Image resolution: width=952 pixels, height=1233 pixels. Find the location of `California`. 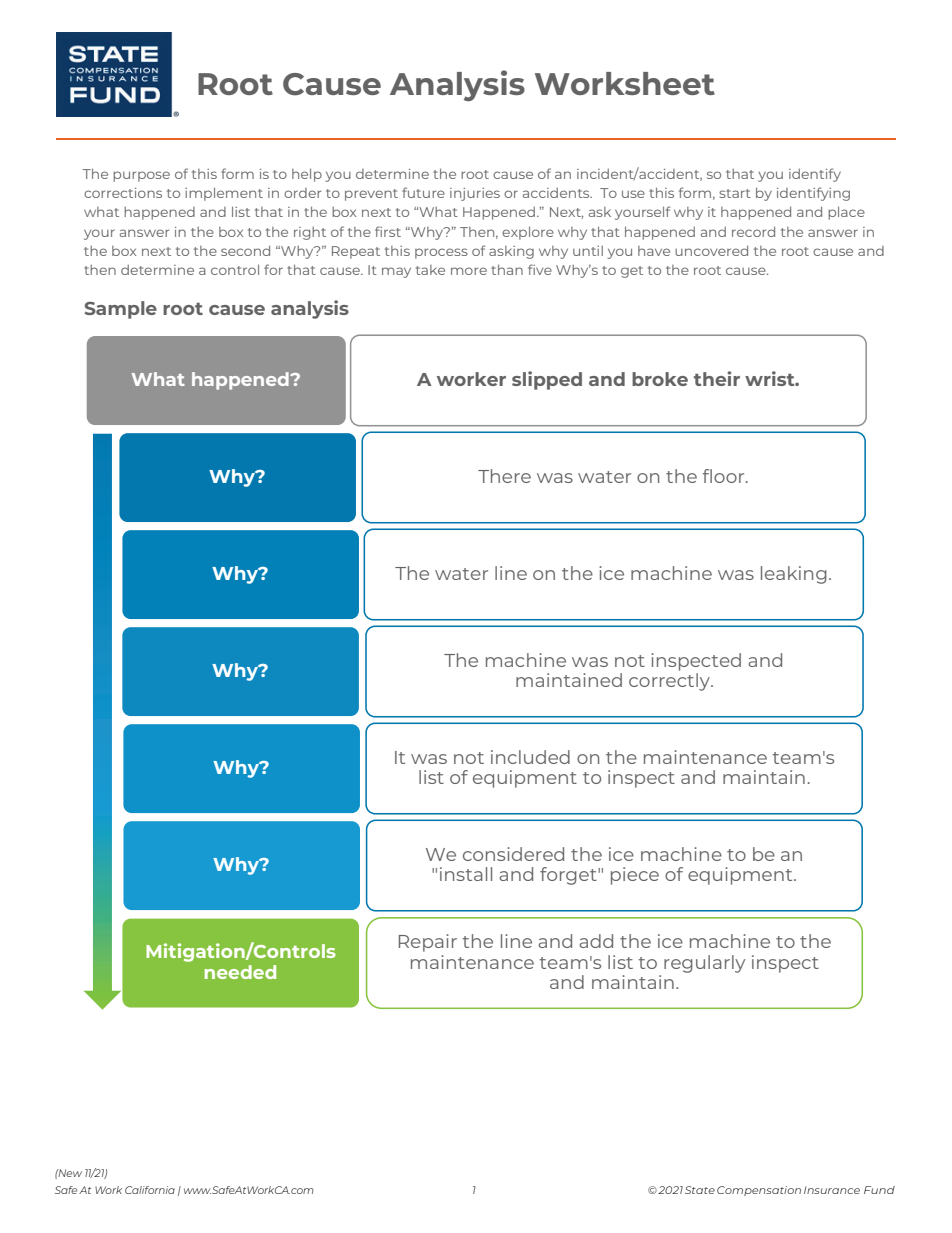

California is located at coordinates (150, 1190).
